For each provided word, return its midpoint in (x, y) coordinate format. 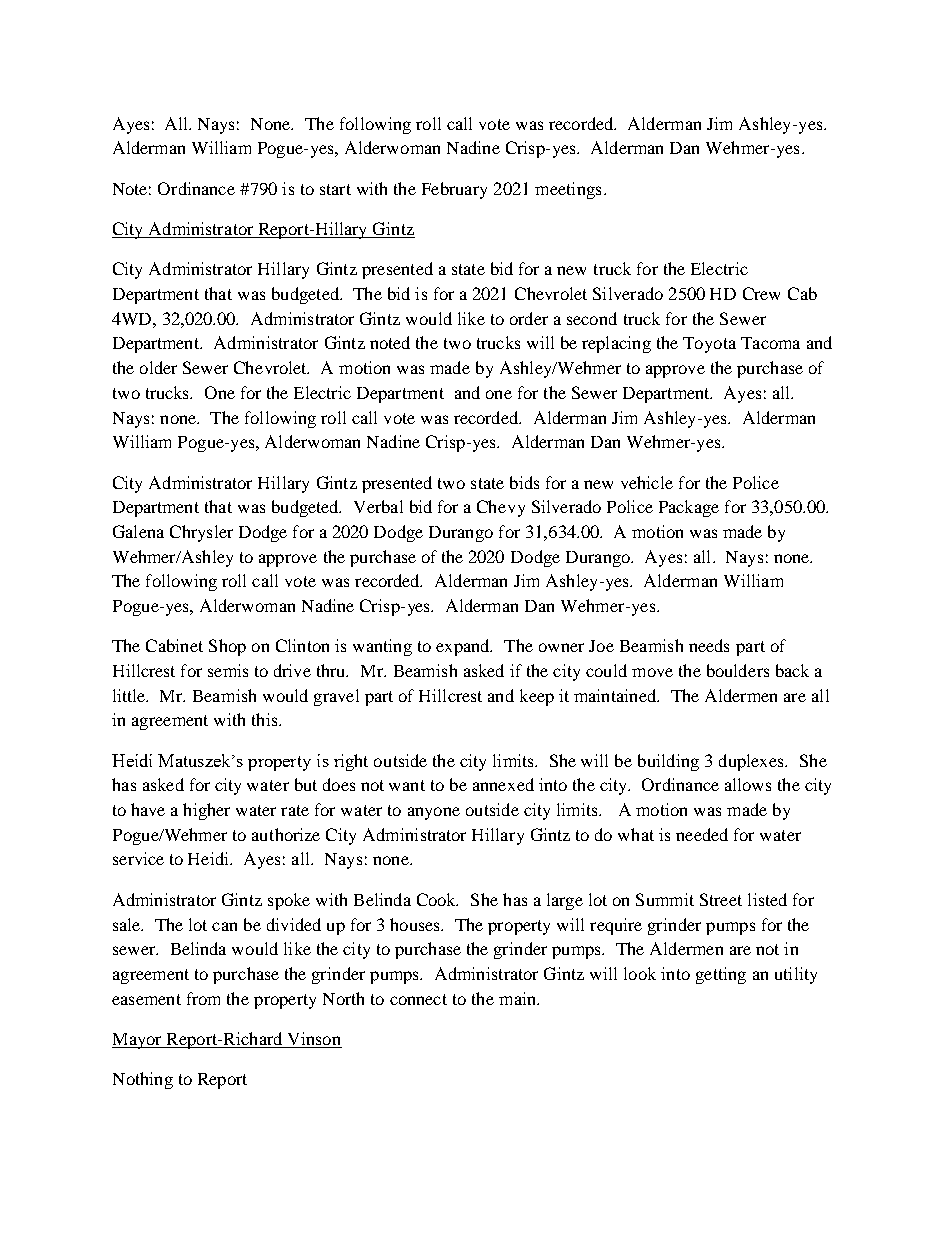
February (454, 190)
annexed (503, 784)
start (335, 189)
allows (748, 784)
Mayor (138, 1041)
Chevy (501, 508)
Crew (761, 293)
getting (721, 975)
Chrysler (201, 533)
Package (689, 508)
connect (418, 999)
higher (206, 811)
